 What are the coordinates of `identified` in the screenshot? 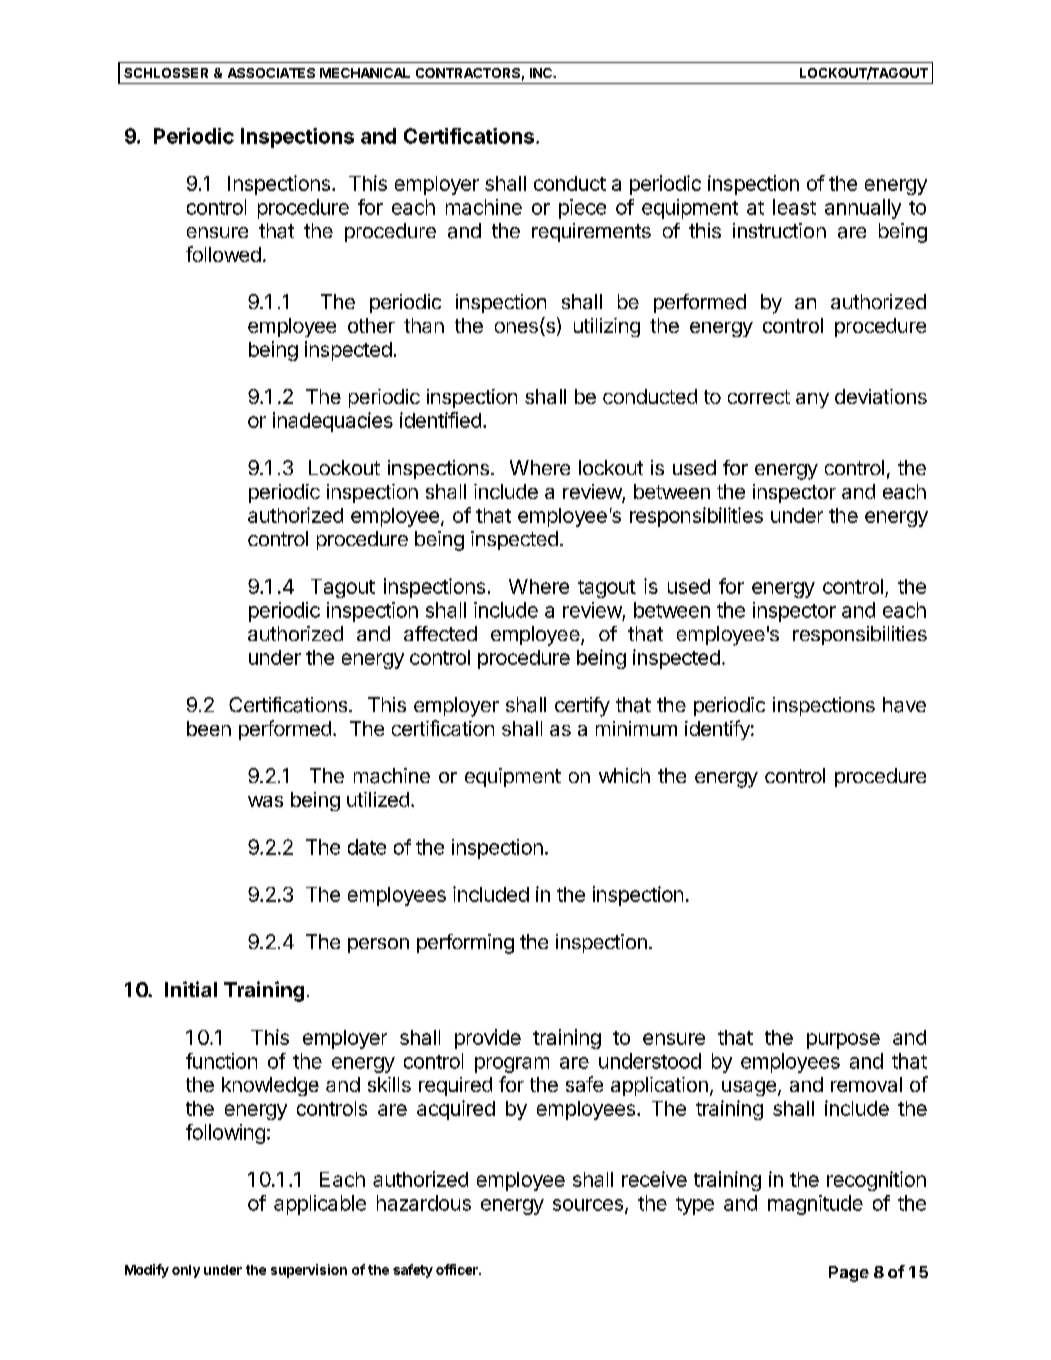 It's located at (440, 420).
